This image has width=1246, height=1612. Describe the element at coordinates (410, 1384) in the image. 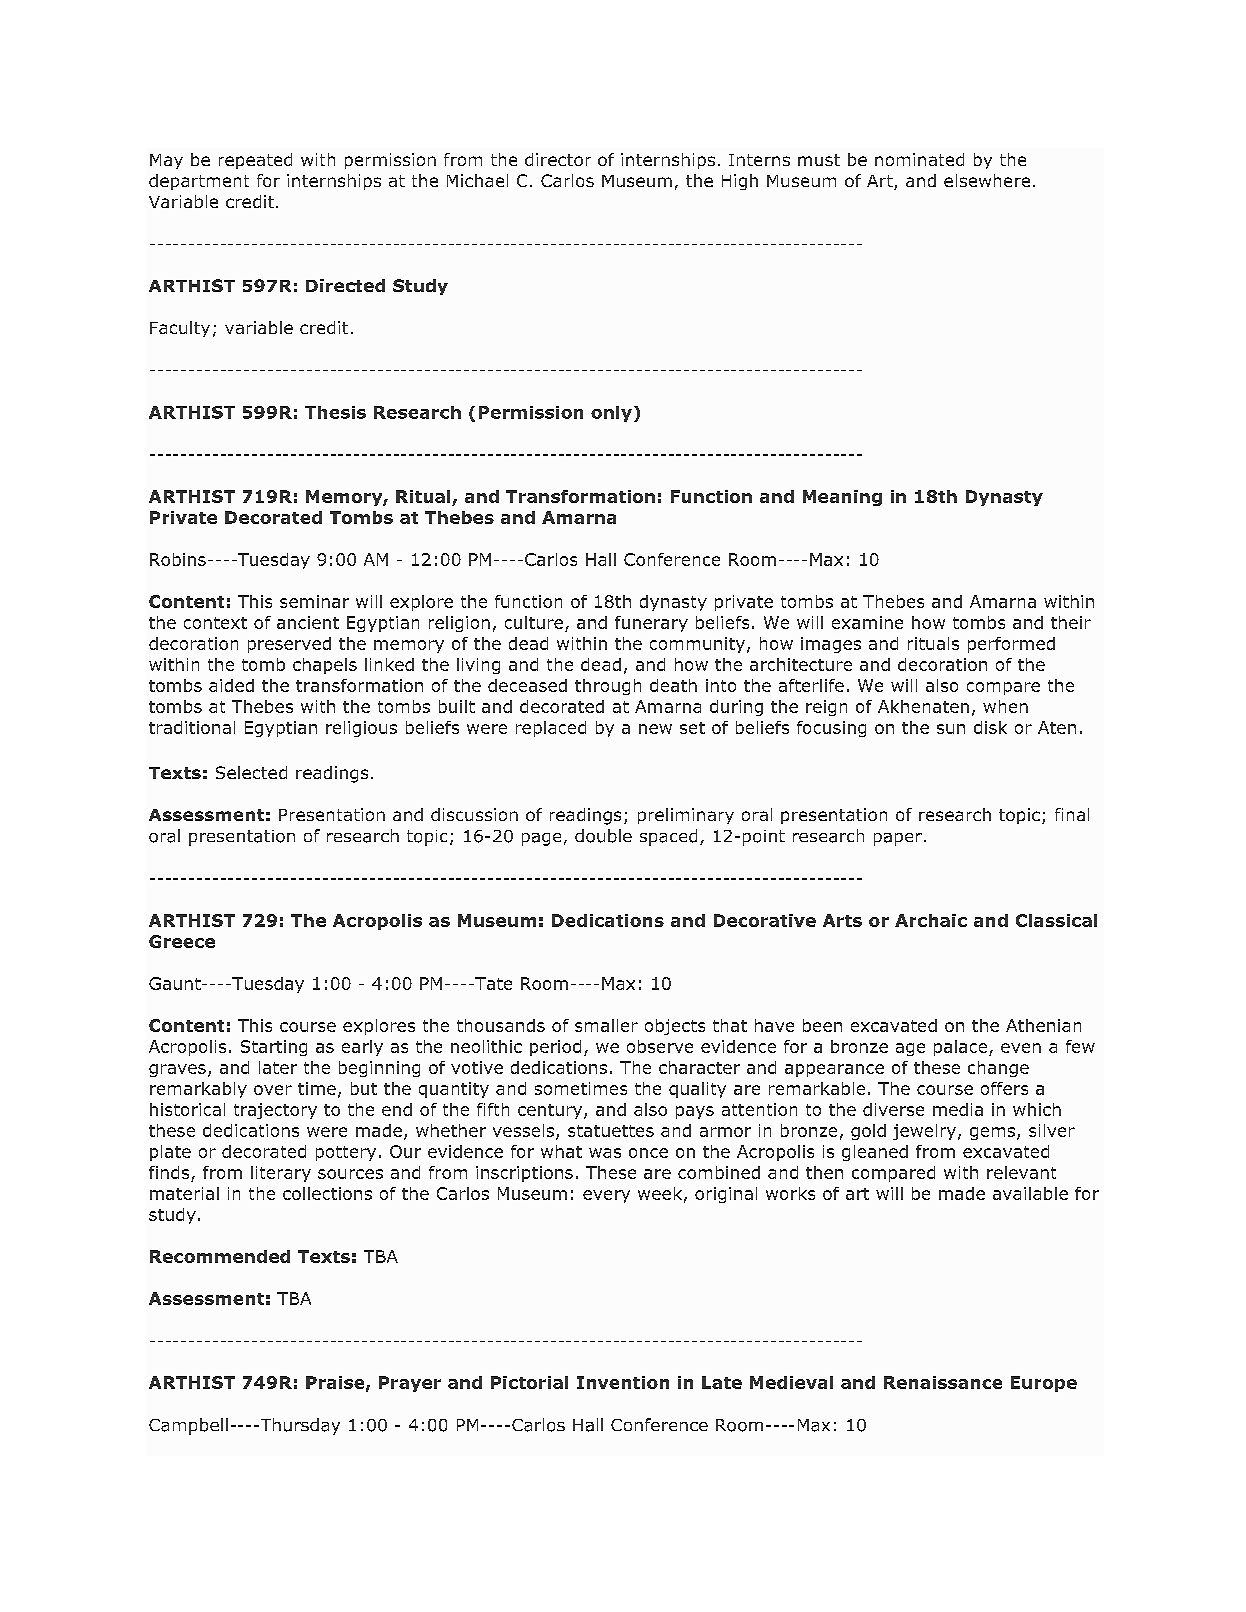

I see `Prayer` at that location.
